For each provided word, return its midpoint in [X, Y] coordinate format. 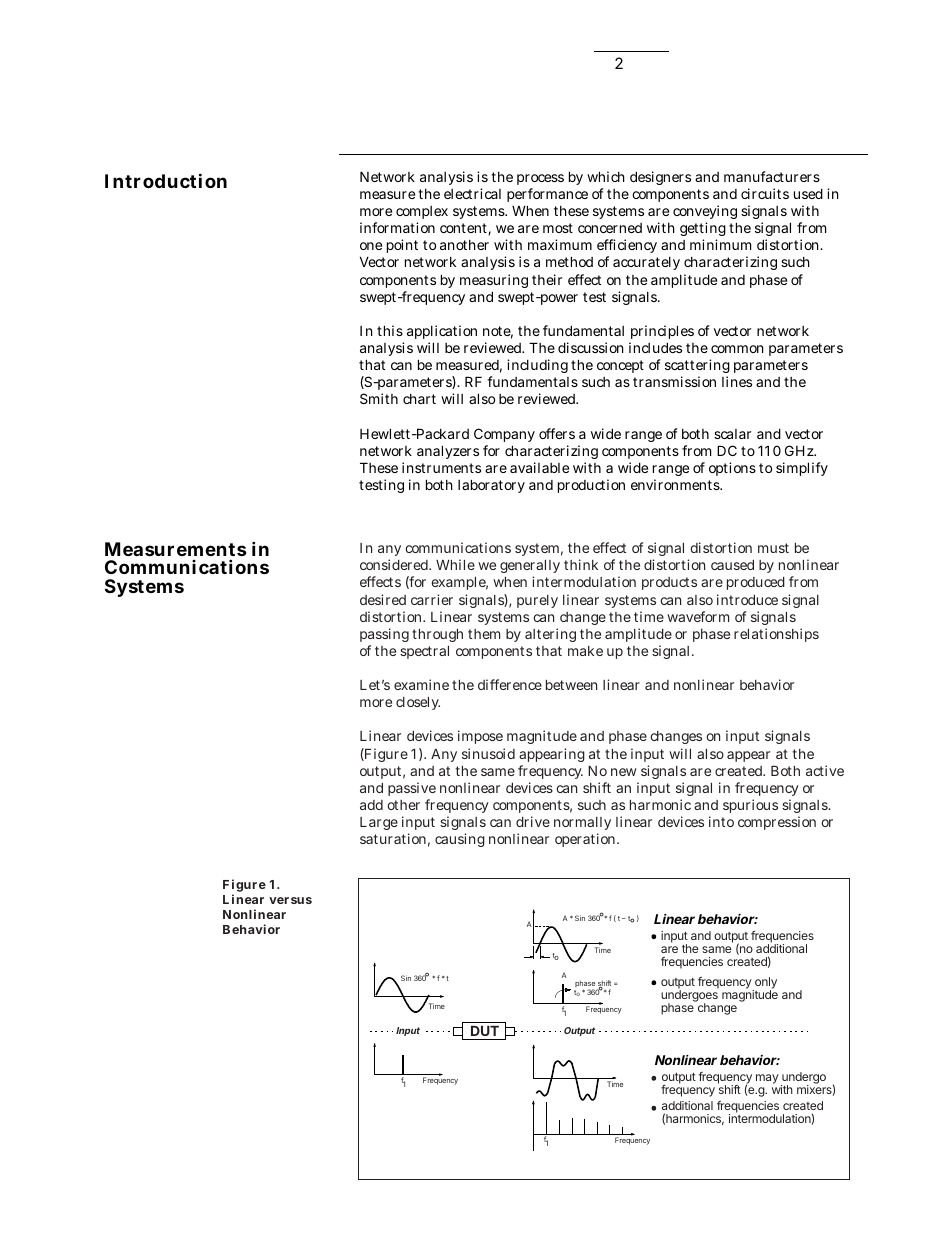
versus [290, 900]
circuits [765, 193]
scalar [732, 434]
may [767, 1079]
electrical [472, 193]
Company [504, 435]
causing [460, 840]
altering [550, 635]
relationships [776, 635]
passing [384, 635]
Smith [379, 398]
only [765, 984]
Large [379, 823]
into [721, 821]
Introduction [166, 180]
